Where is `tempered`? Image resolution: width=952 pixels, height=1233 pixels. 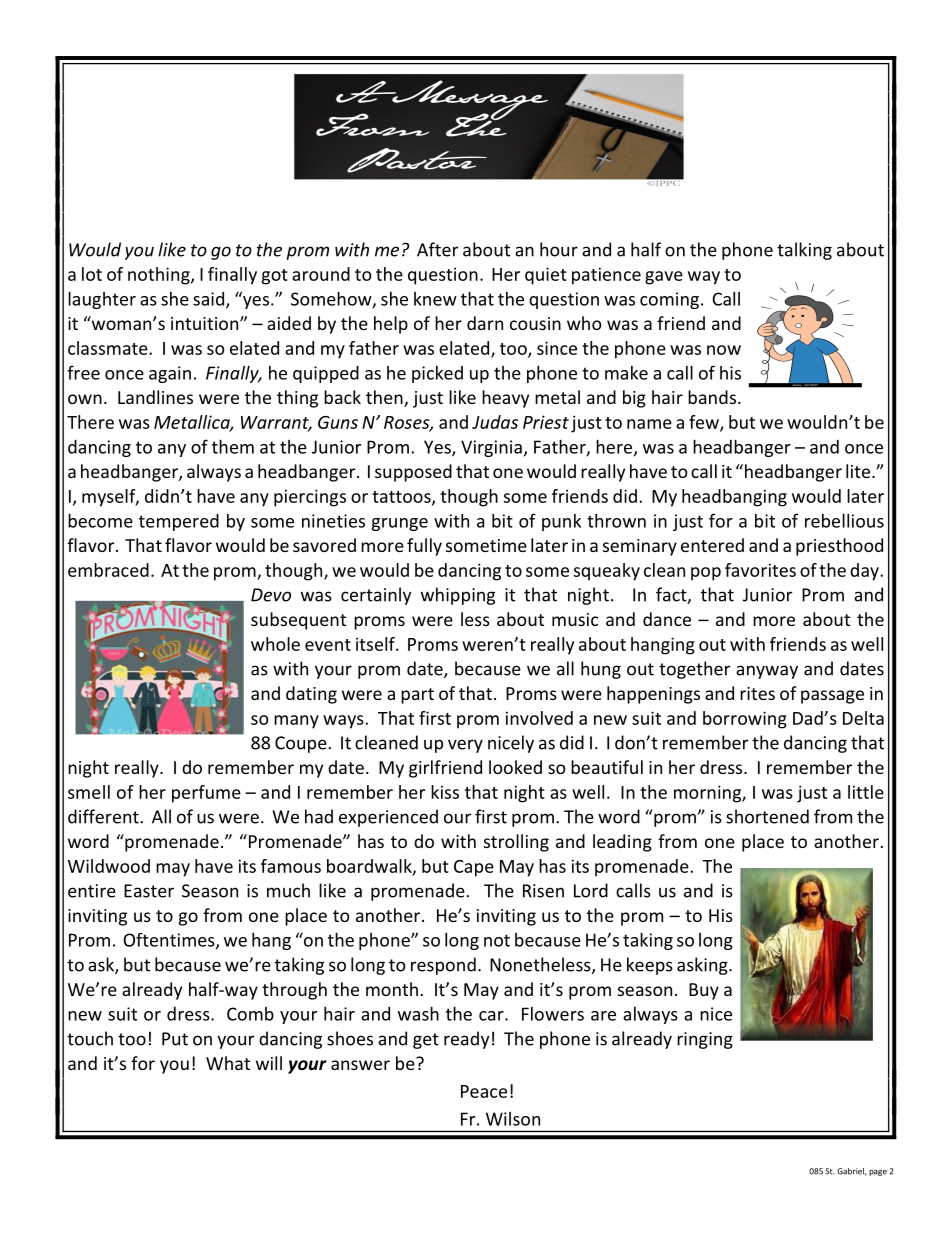
tempered is located at coordinates (179, 522).
